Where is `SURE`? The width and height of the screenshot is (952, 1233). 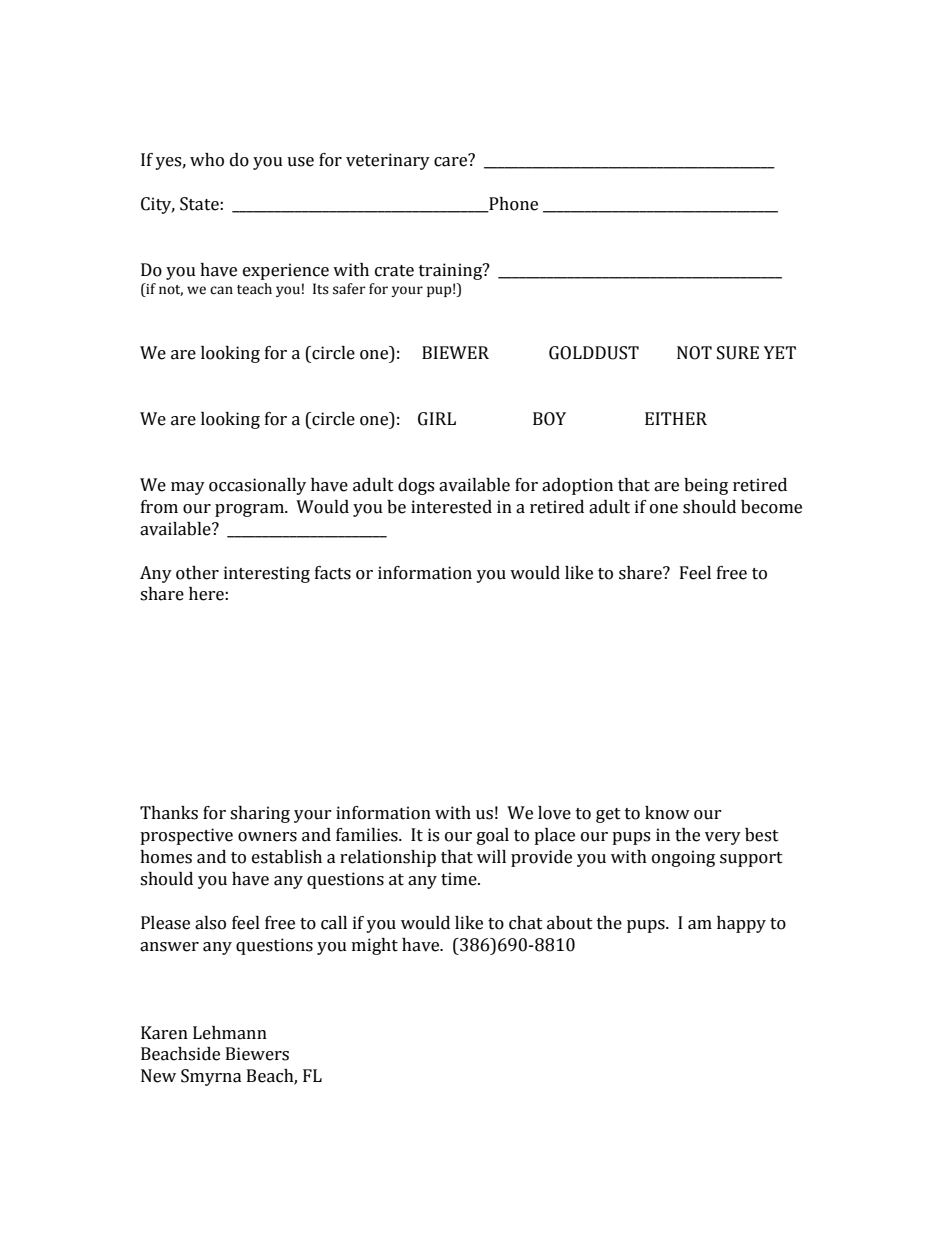 SURE is located at coordinates (738, 353).
